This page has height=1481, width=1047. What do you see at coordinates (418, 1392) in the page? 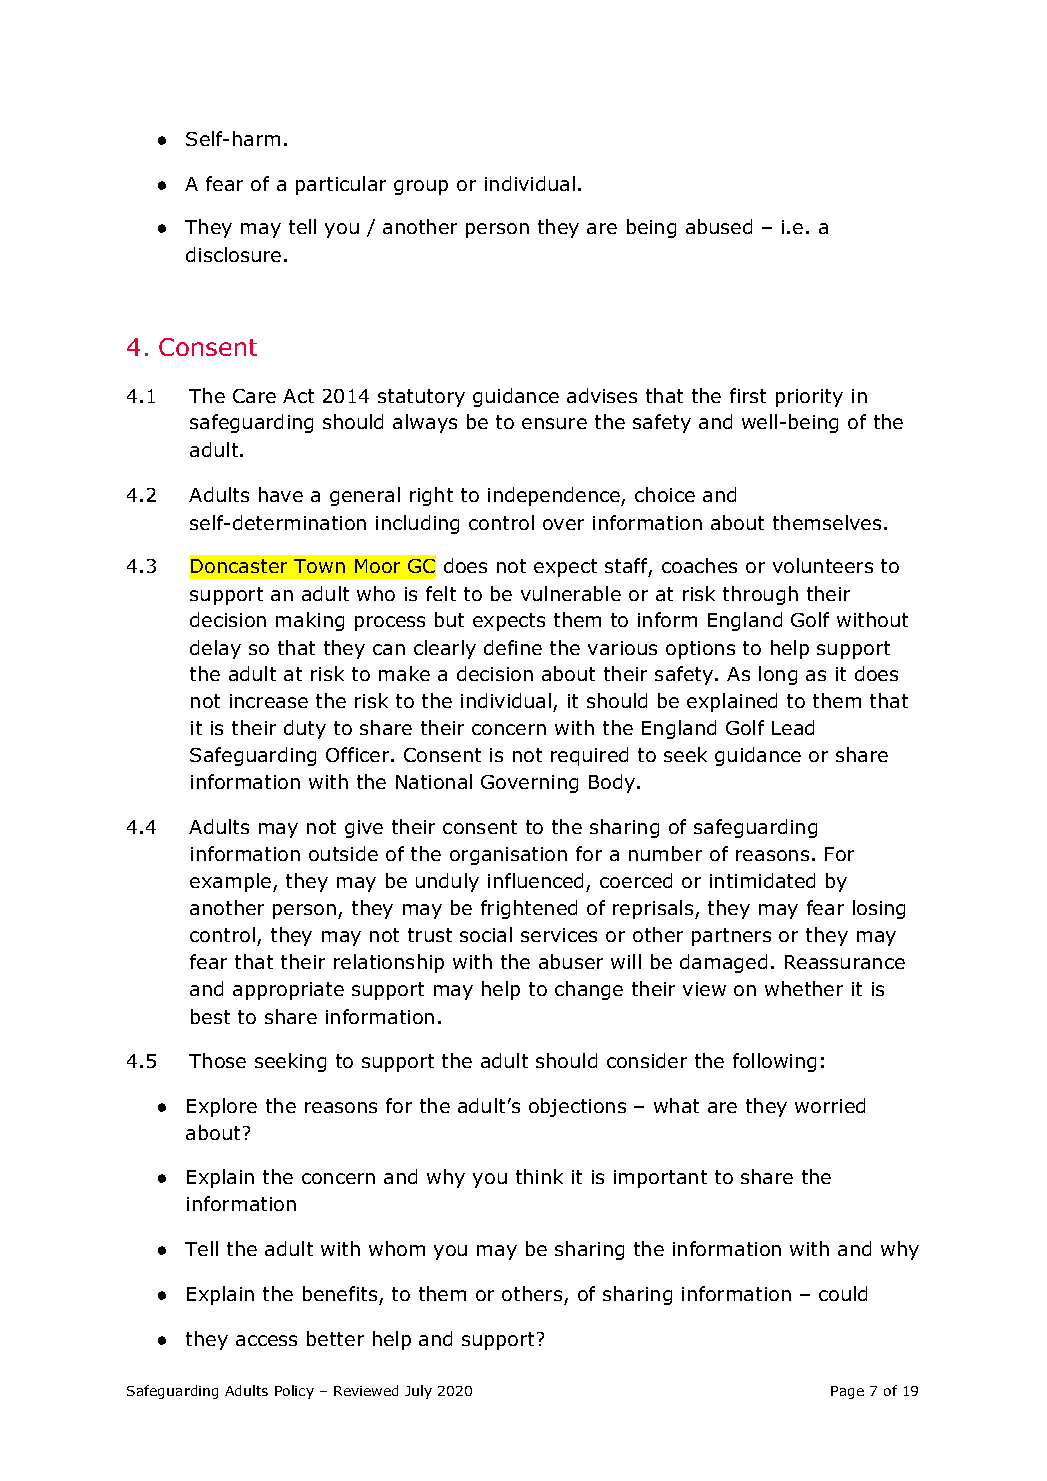
I see `July` at bounding box center [418, 1392].
